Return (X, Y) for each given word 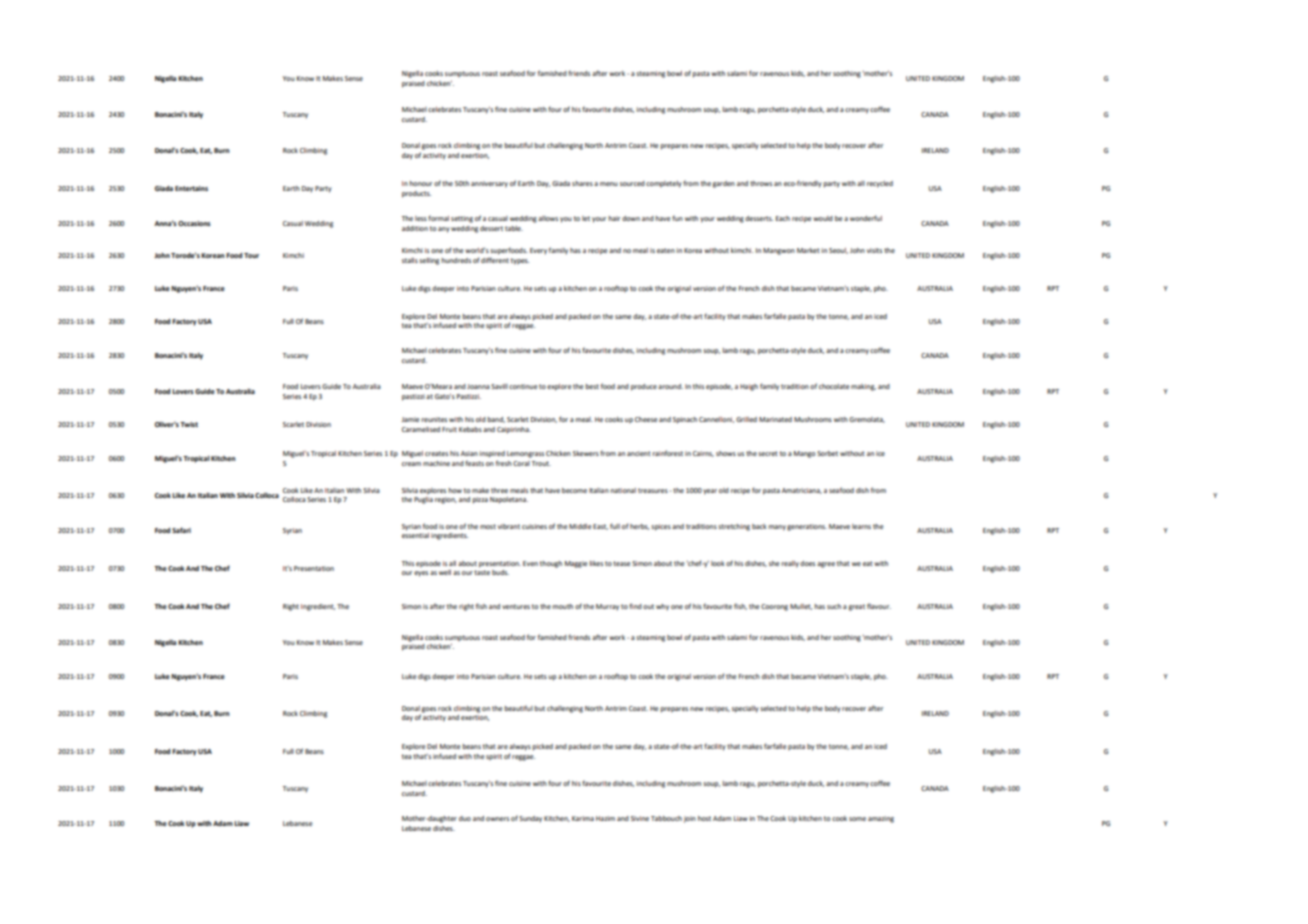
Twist (189, 424)
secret (768, 453)
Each (783, 218)
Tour (251, 255)
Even (530, 563)
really (790, 564)
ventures (516, 606)
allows (548, 218)
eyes (421, 574)
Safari (181, 530)
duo (465, 818)
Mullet (801, 607)
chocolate (834, 386)
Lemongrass (525, 454)
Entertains (191, 188)
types (520, 261)
